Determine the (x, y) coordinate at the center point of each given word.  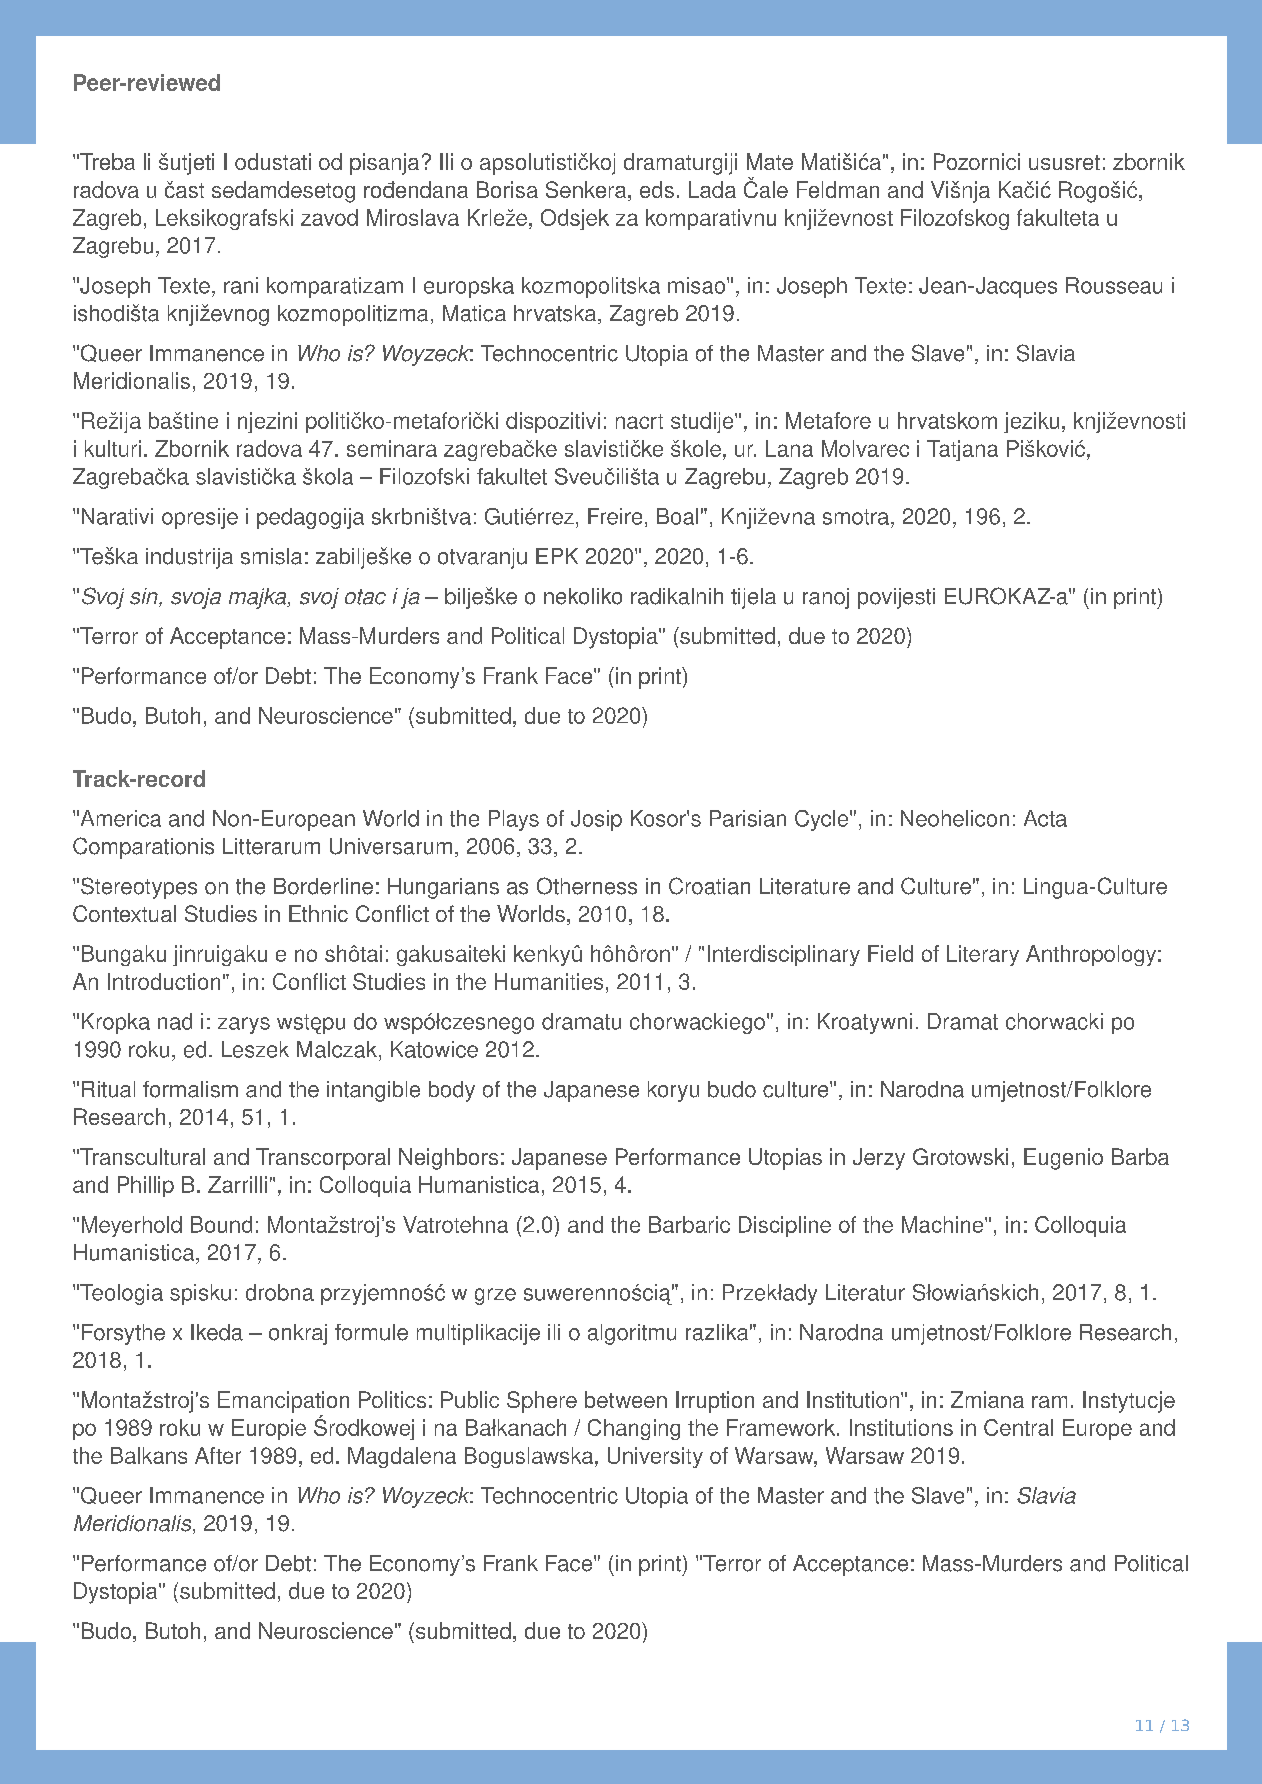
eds (657, 189)
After (218, 1455)
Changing (634, 1429)
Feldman (838, 189)
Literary (983, 955)
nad (175, 1021)
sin (145, 597)
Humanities (549, 981)
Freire (615, 516)
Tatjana (962, 450)
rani (241, 285)
